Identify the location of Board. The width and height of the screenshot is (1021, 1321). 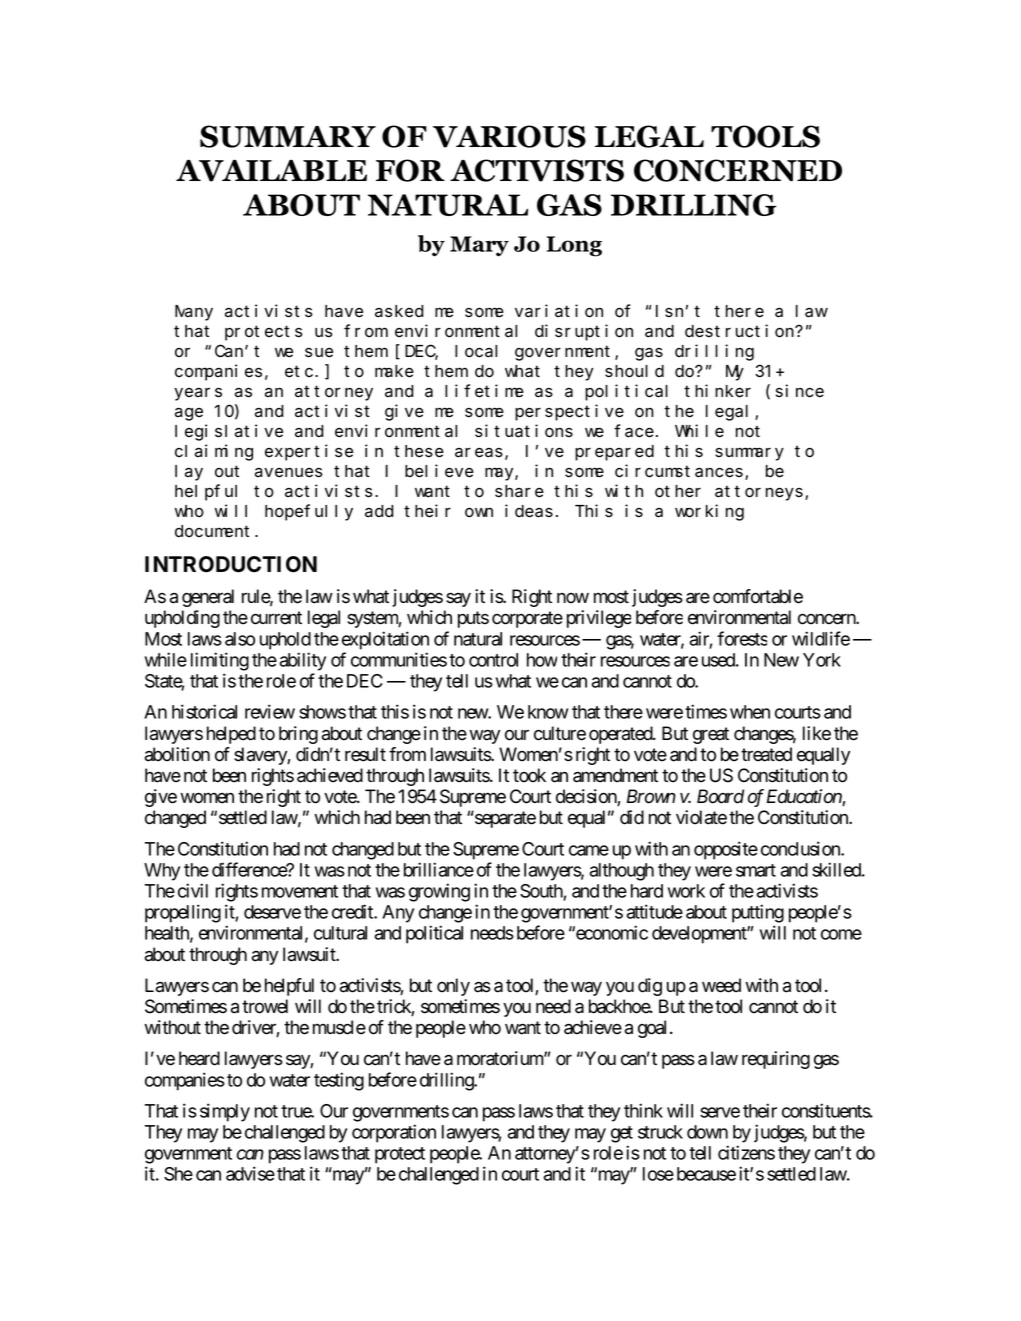
(720, 796).
